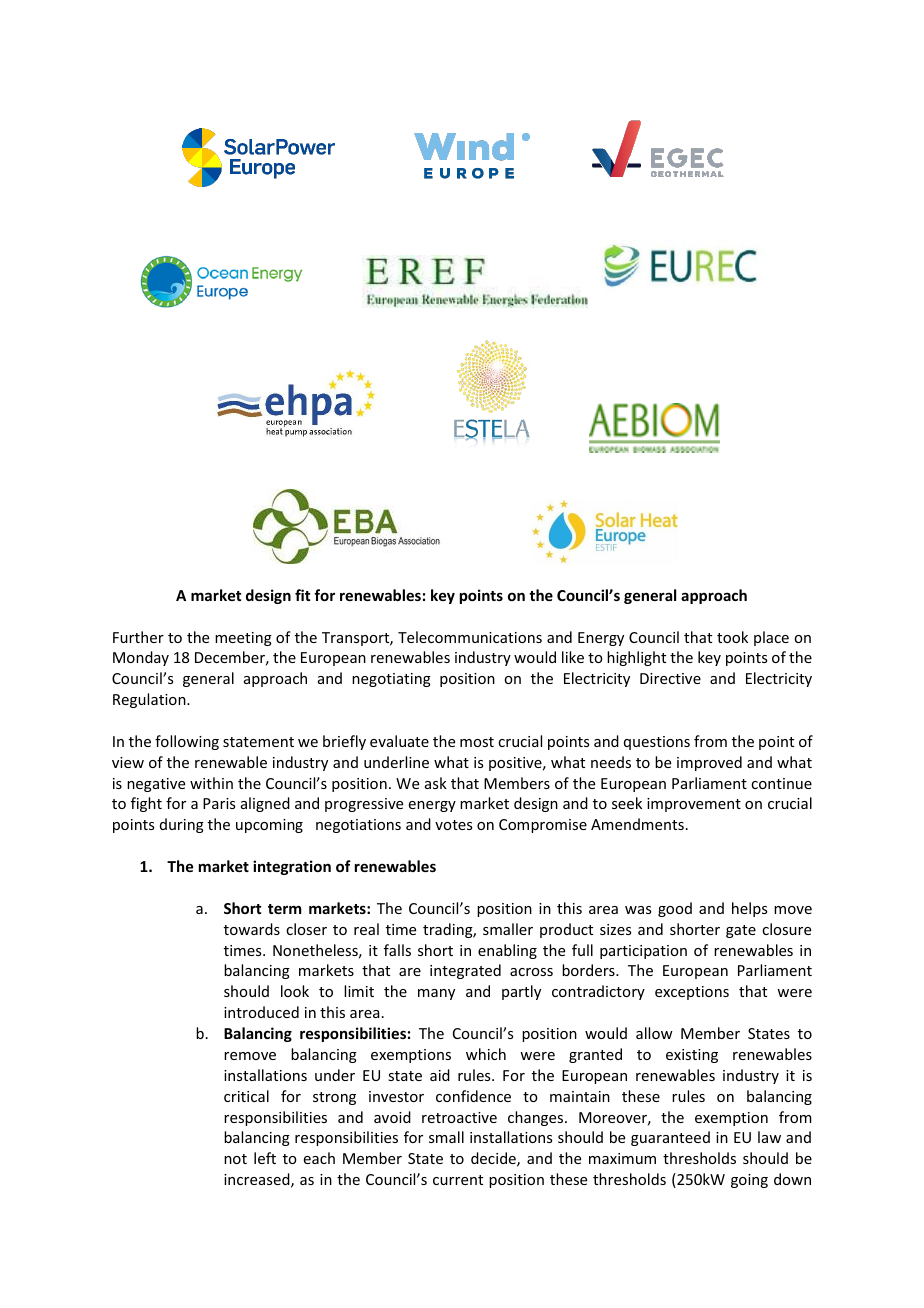 Image resolution: width=924 pixels, height=1308 pixels. I want to click on which, so click(486, 1054).
